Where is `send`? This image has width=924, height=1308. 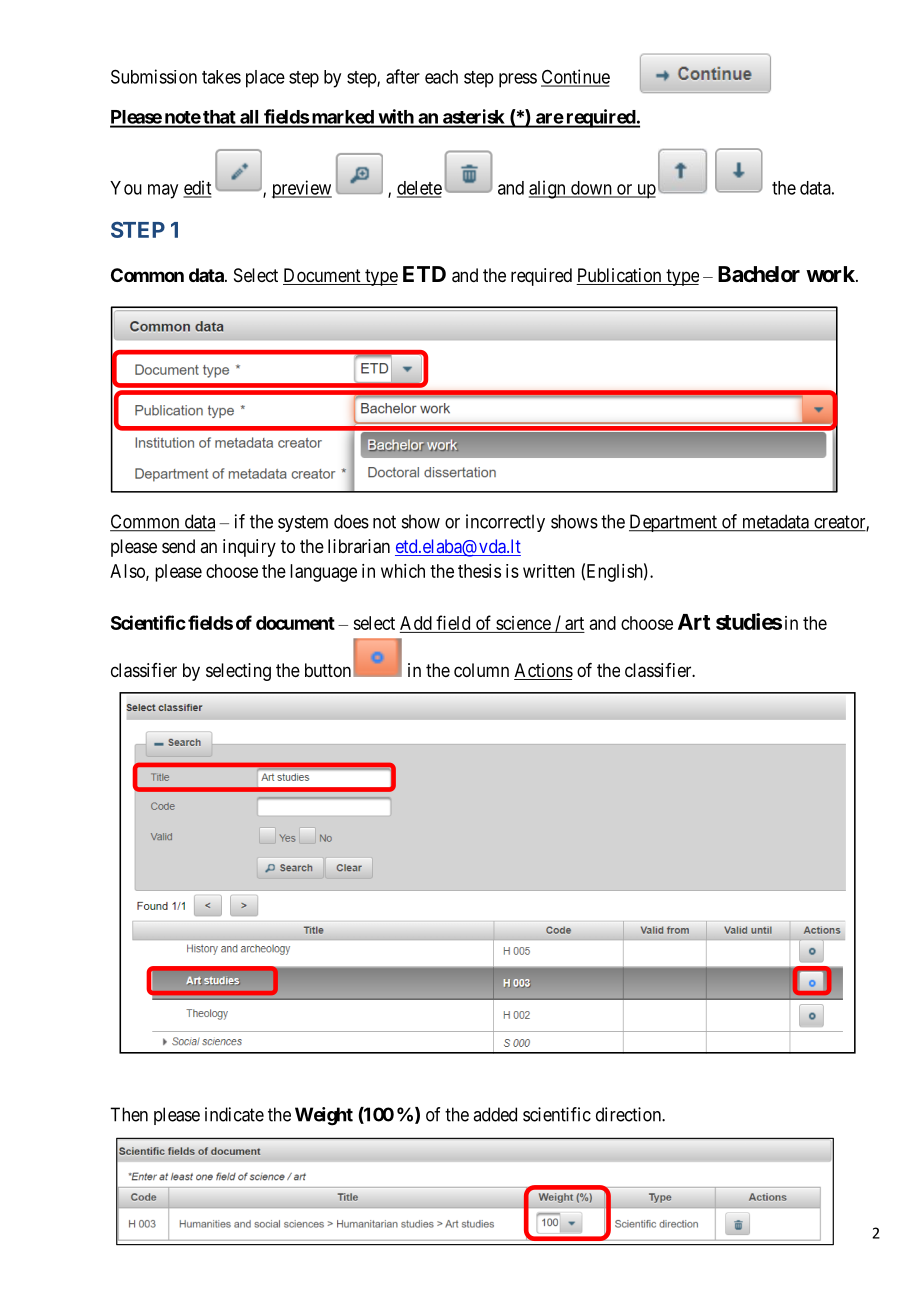 send is located at coordinates (178, 546).
